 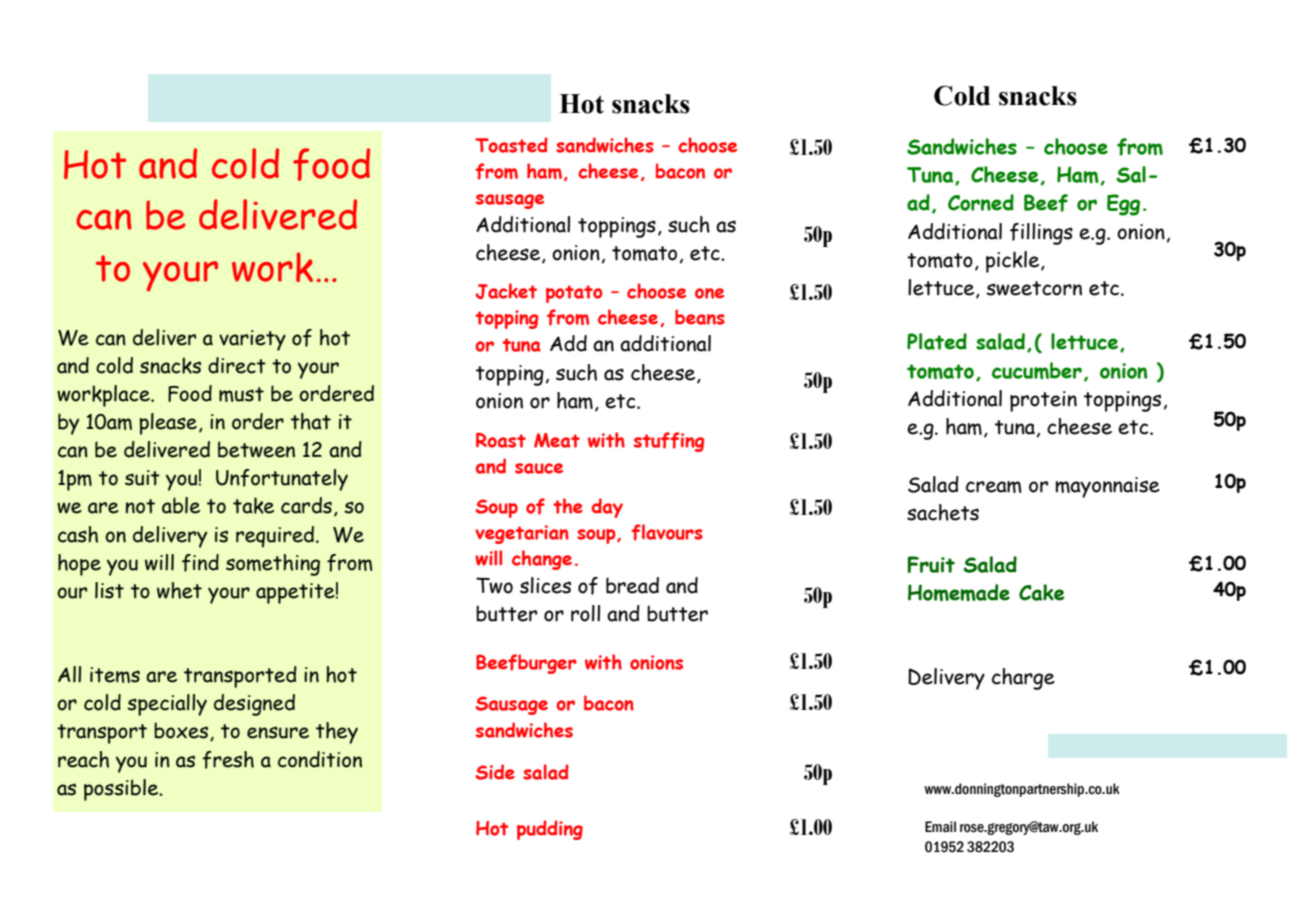 I want to click on Homemade, so click(x=959, y=593).
